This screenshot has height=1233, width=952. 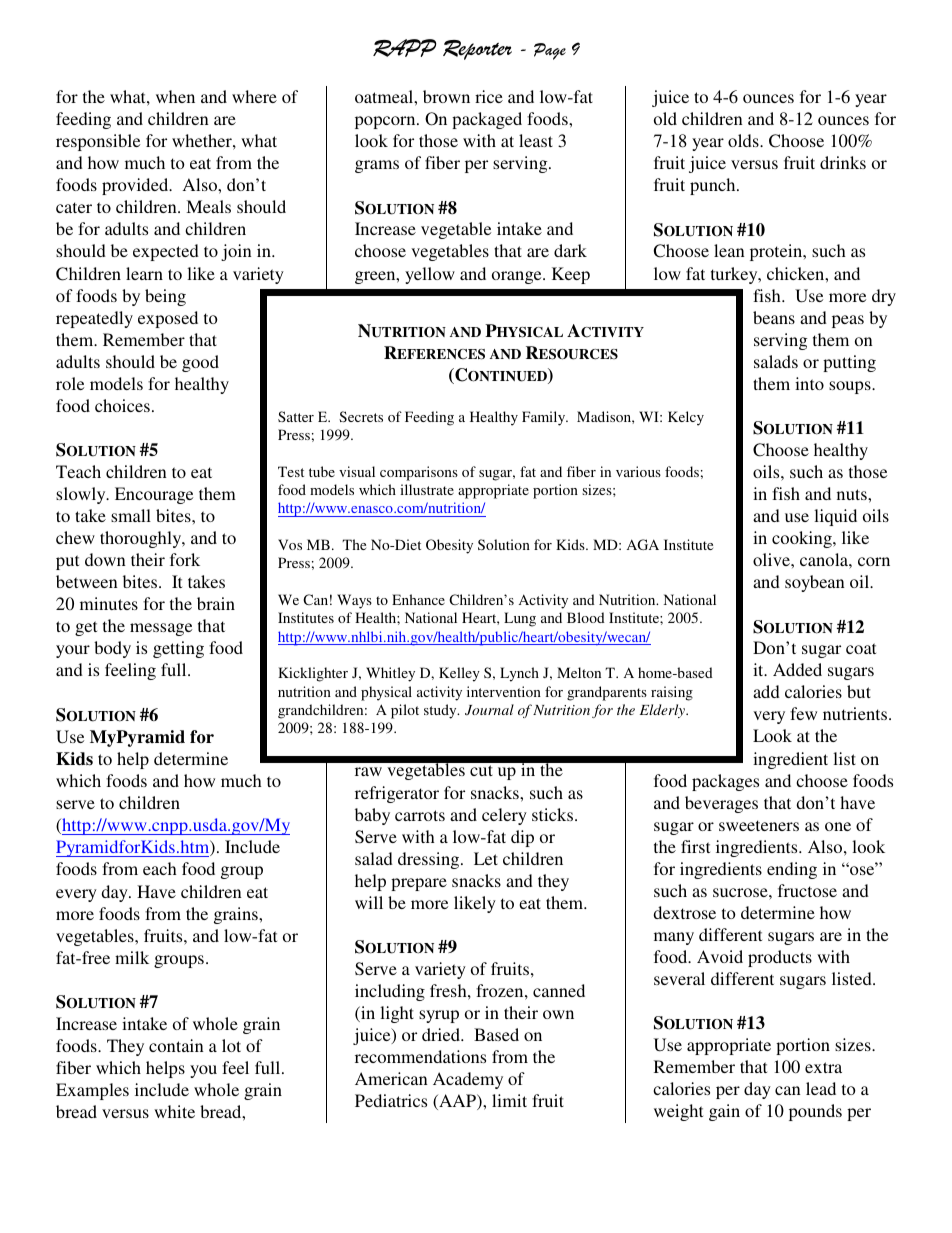 I want to click on rice, so click(x=489, y=96).
